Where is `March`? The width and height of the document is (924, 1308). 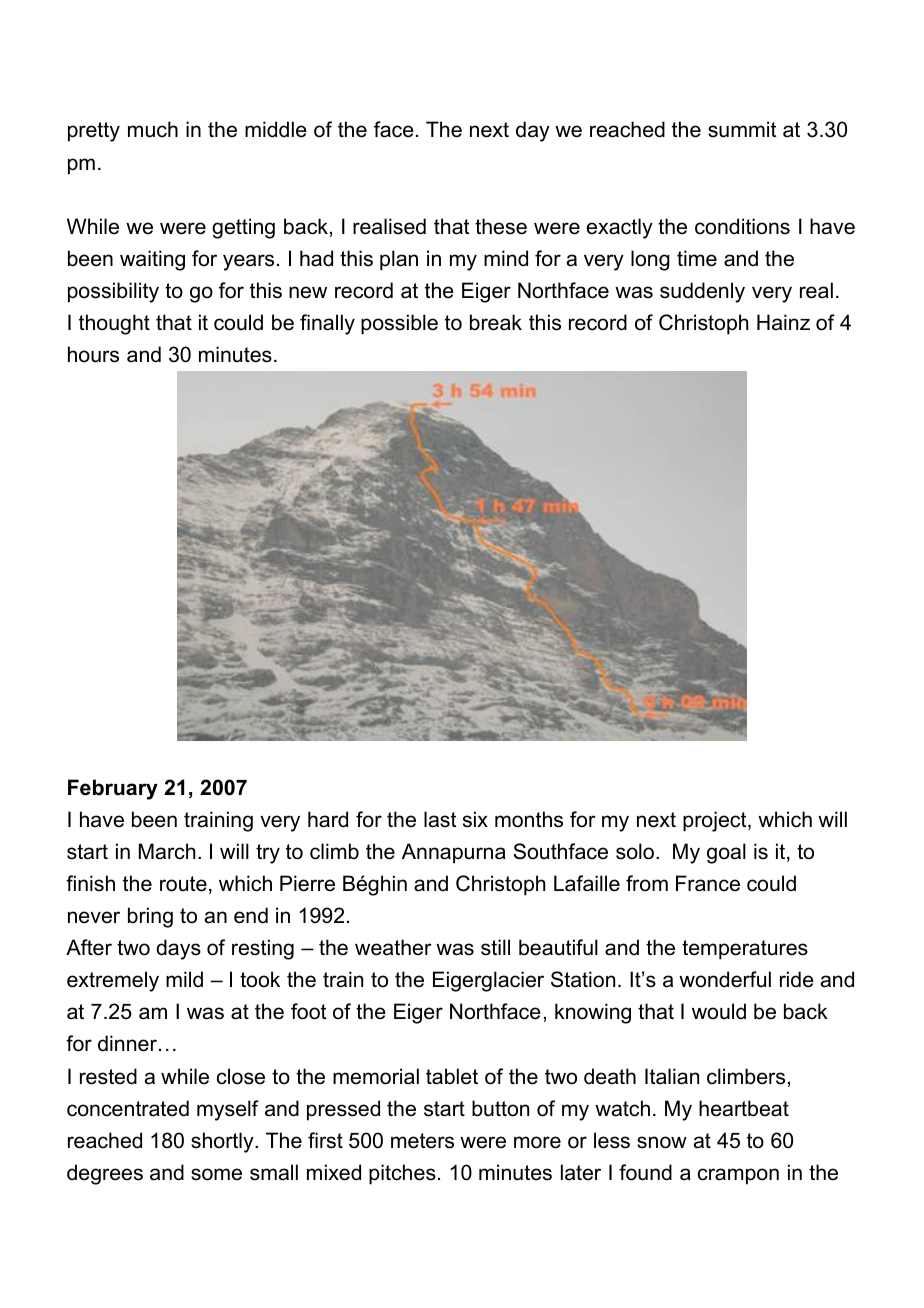 March is located at coordinates (167, 851).
